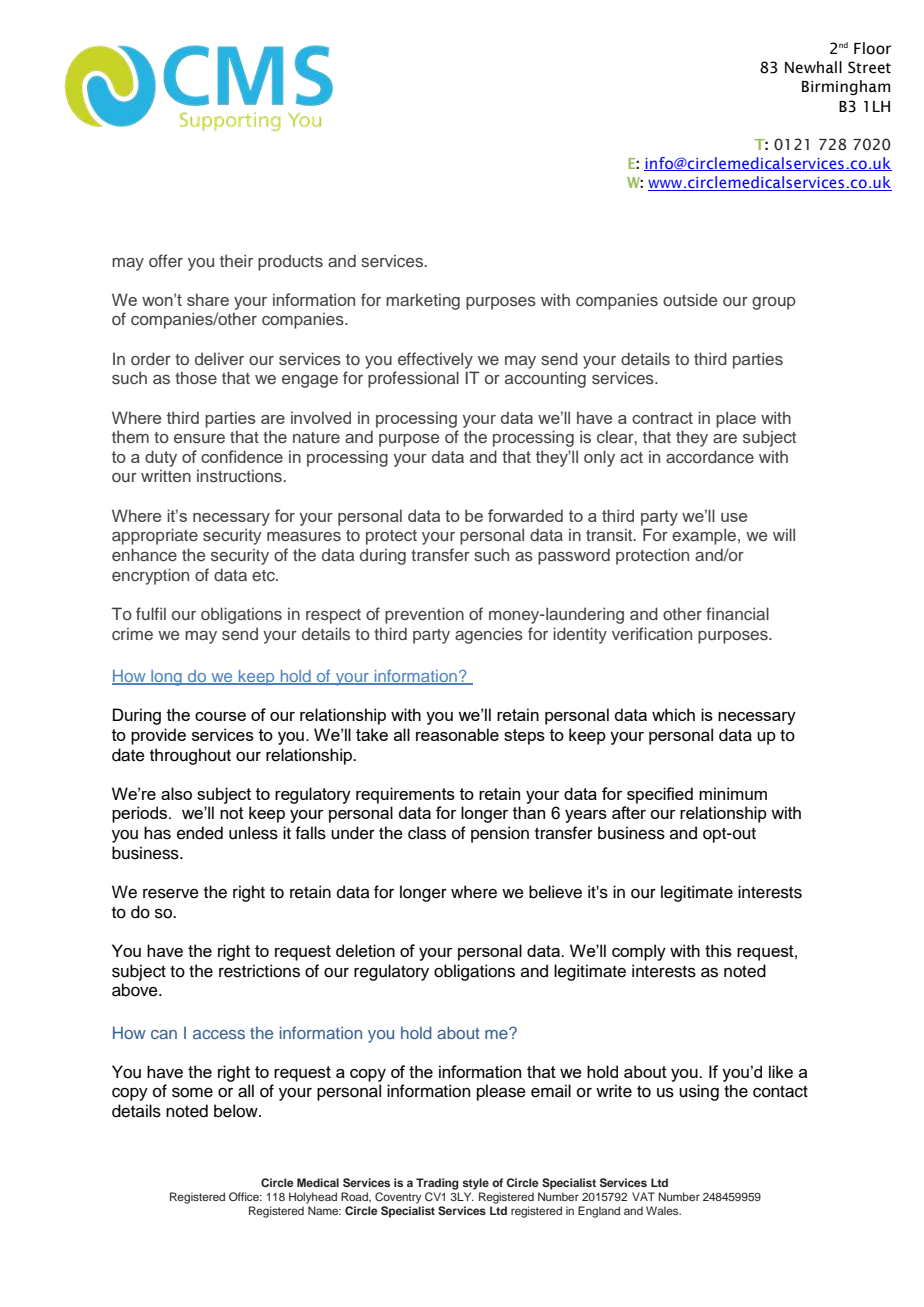 Image resolution: width=924 pixels, height=1307 pixels. Describe the element at coordinates (846, 87) in the page. I see `Birmingham` at that location.
